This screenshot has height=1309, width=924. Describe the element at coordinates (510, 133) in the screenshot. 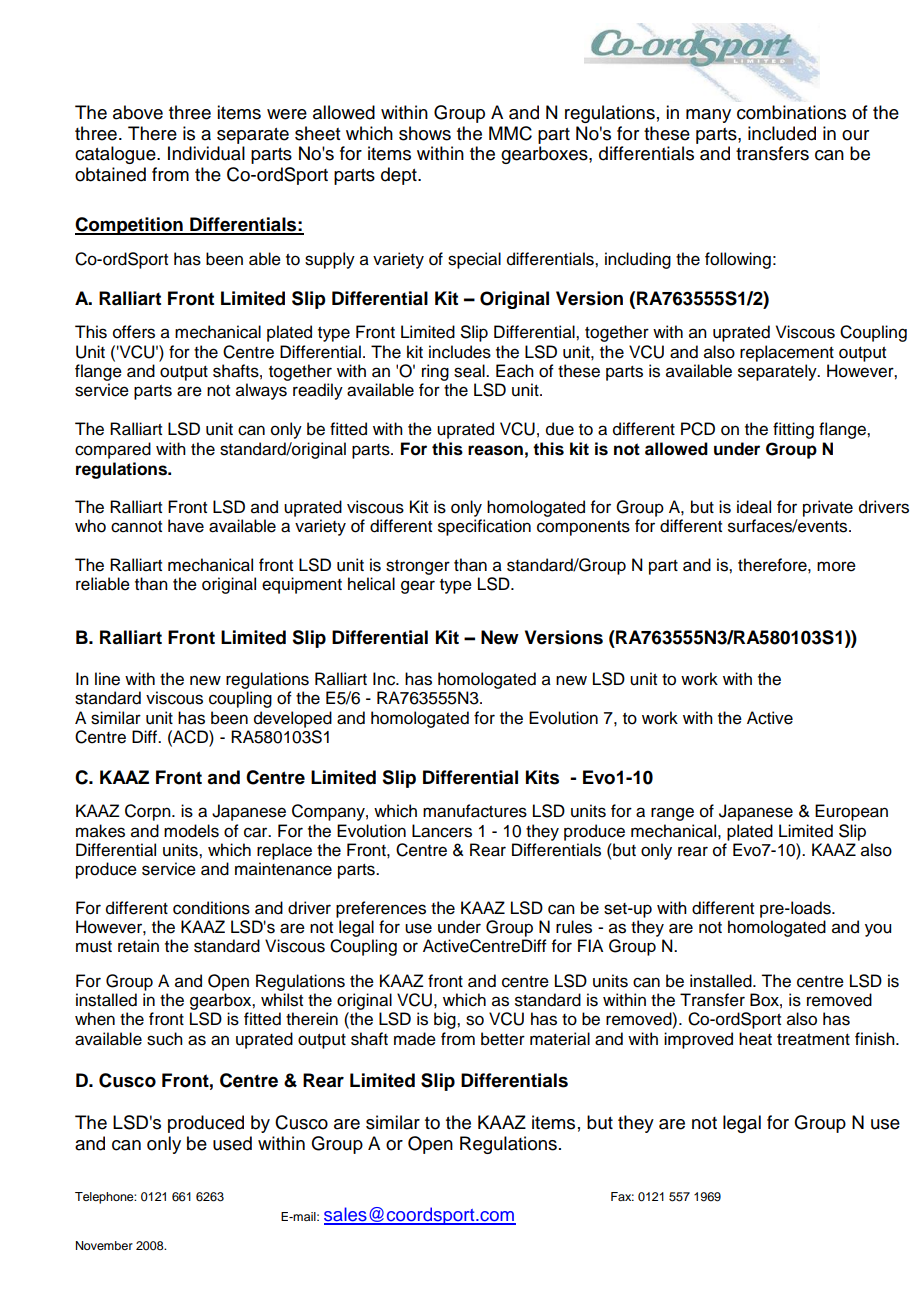

I see `MMC` at that location.
